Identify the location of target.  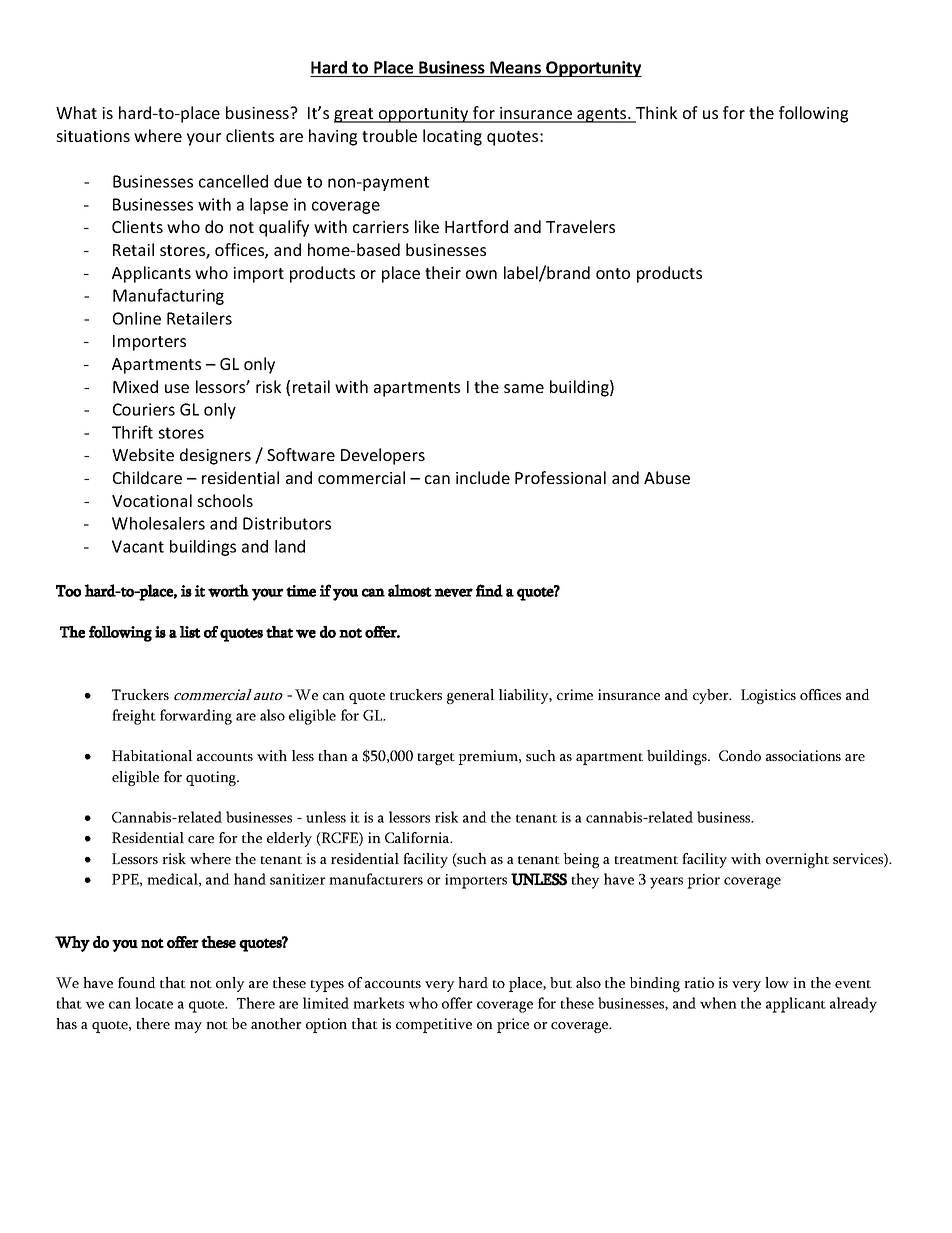
(436, 759).
